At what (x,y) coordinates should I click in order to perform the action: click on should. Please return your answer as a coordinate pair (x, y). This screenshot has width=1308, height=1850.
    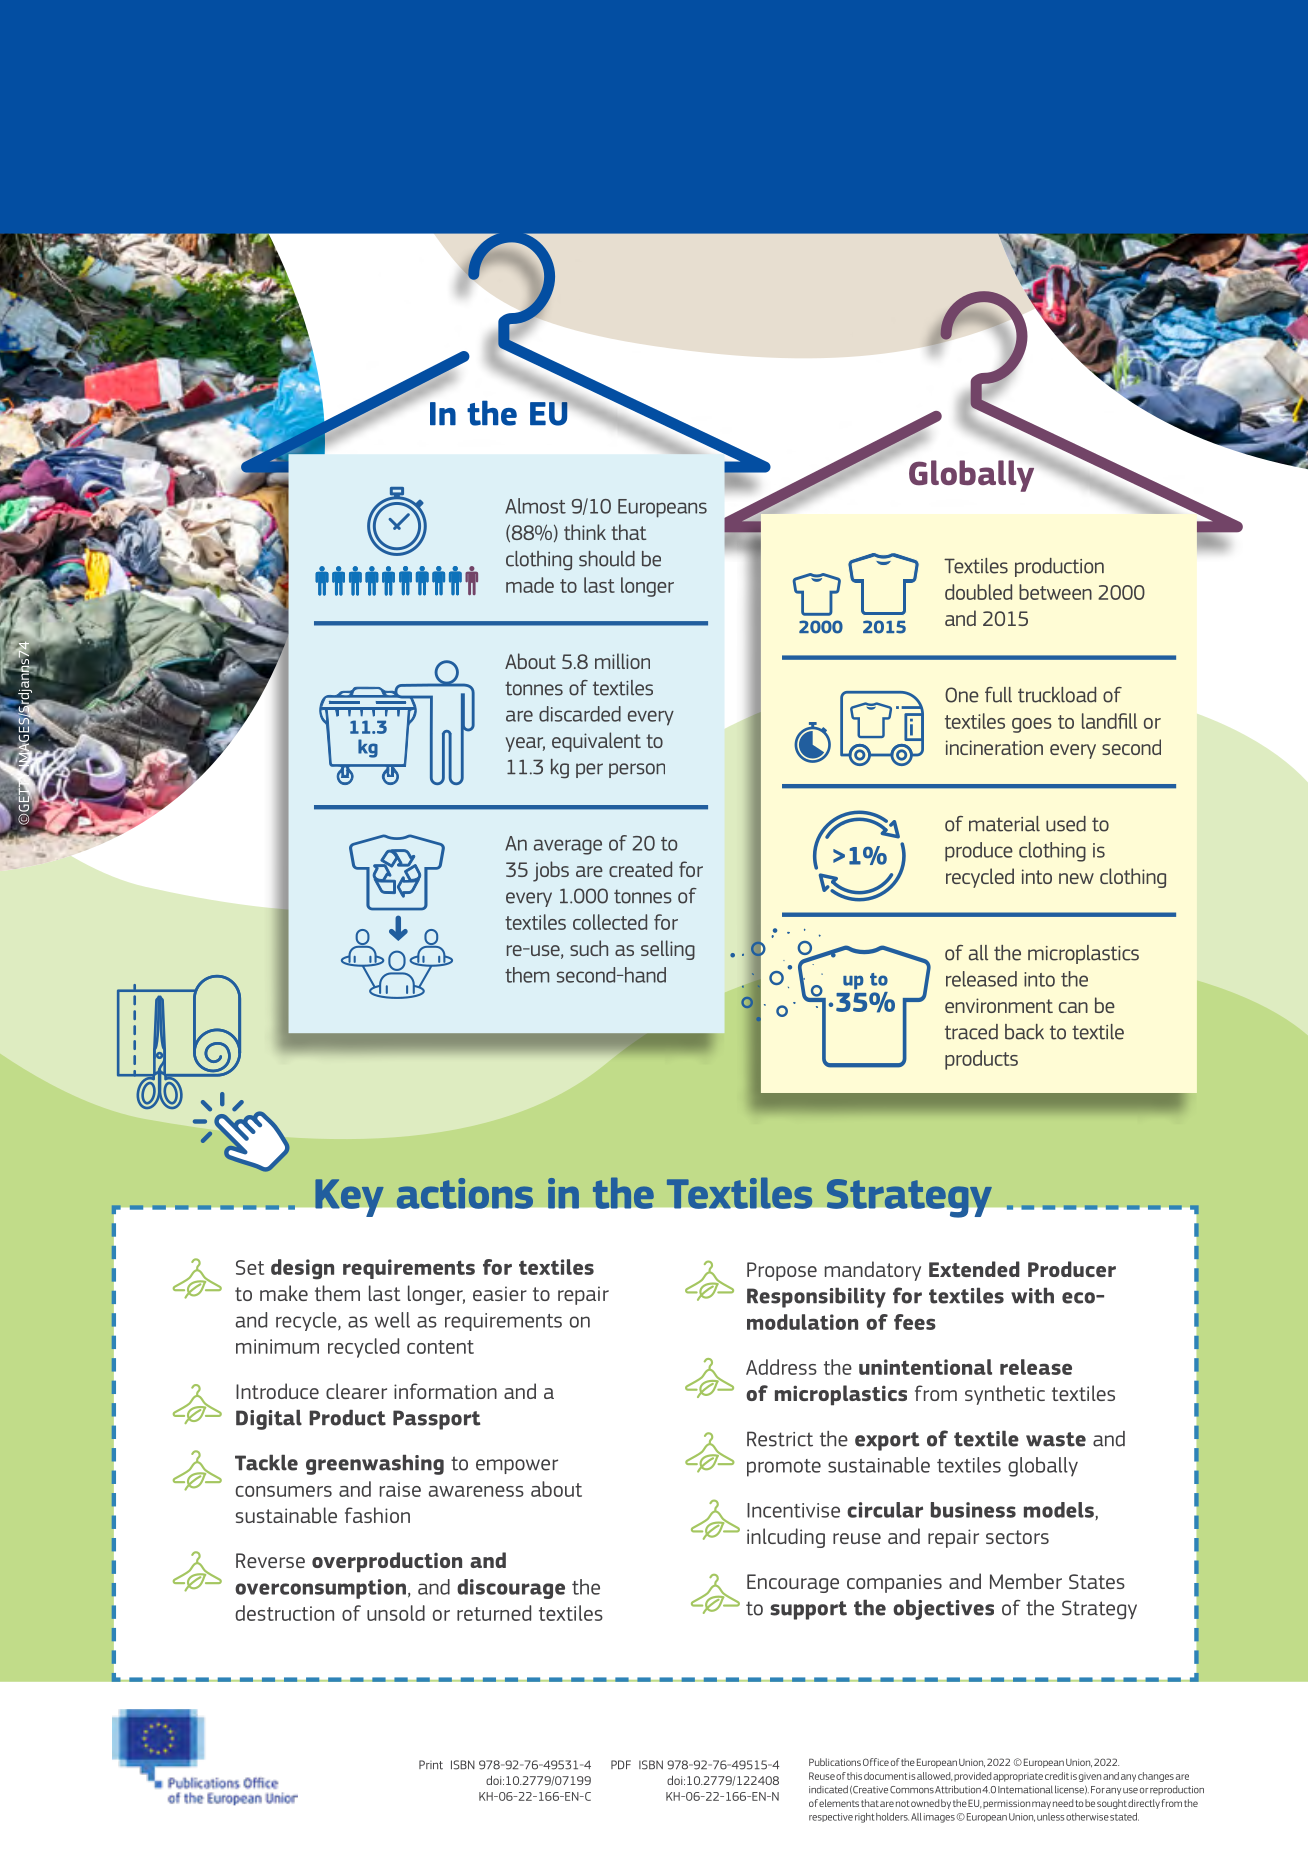
    Looking at the image, I should click on (607, 559).
